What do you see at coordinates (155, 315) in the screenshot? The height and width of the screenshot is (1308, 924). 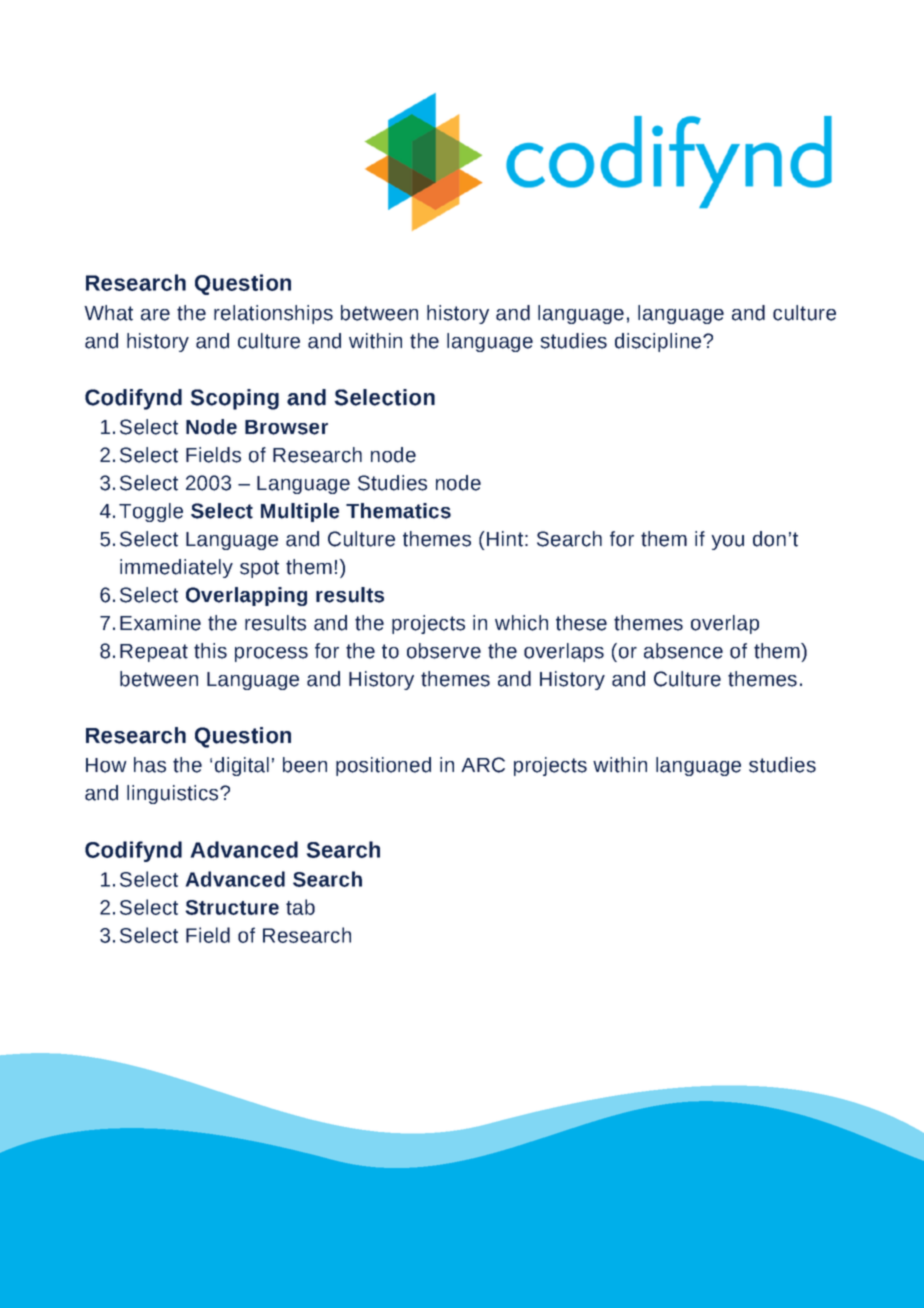 I see `are` at bounding box center [155, 315].
